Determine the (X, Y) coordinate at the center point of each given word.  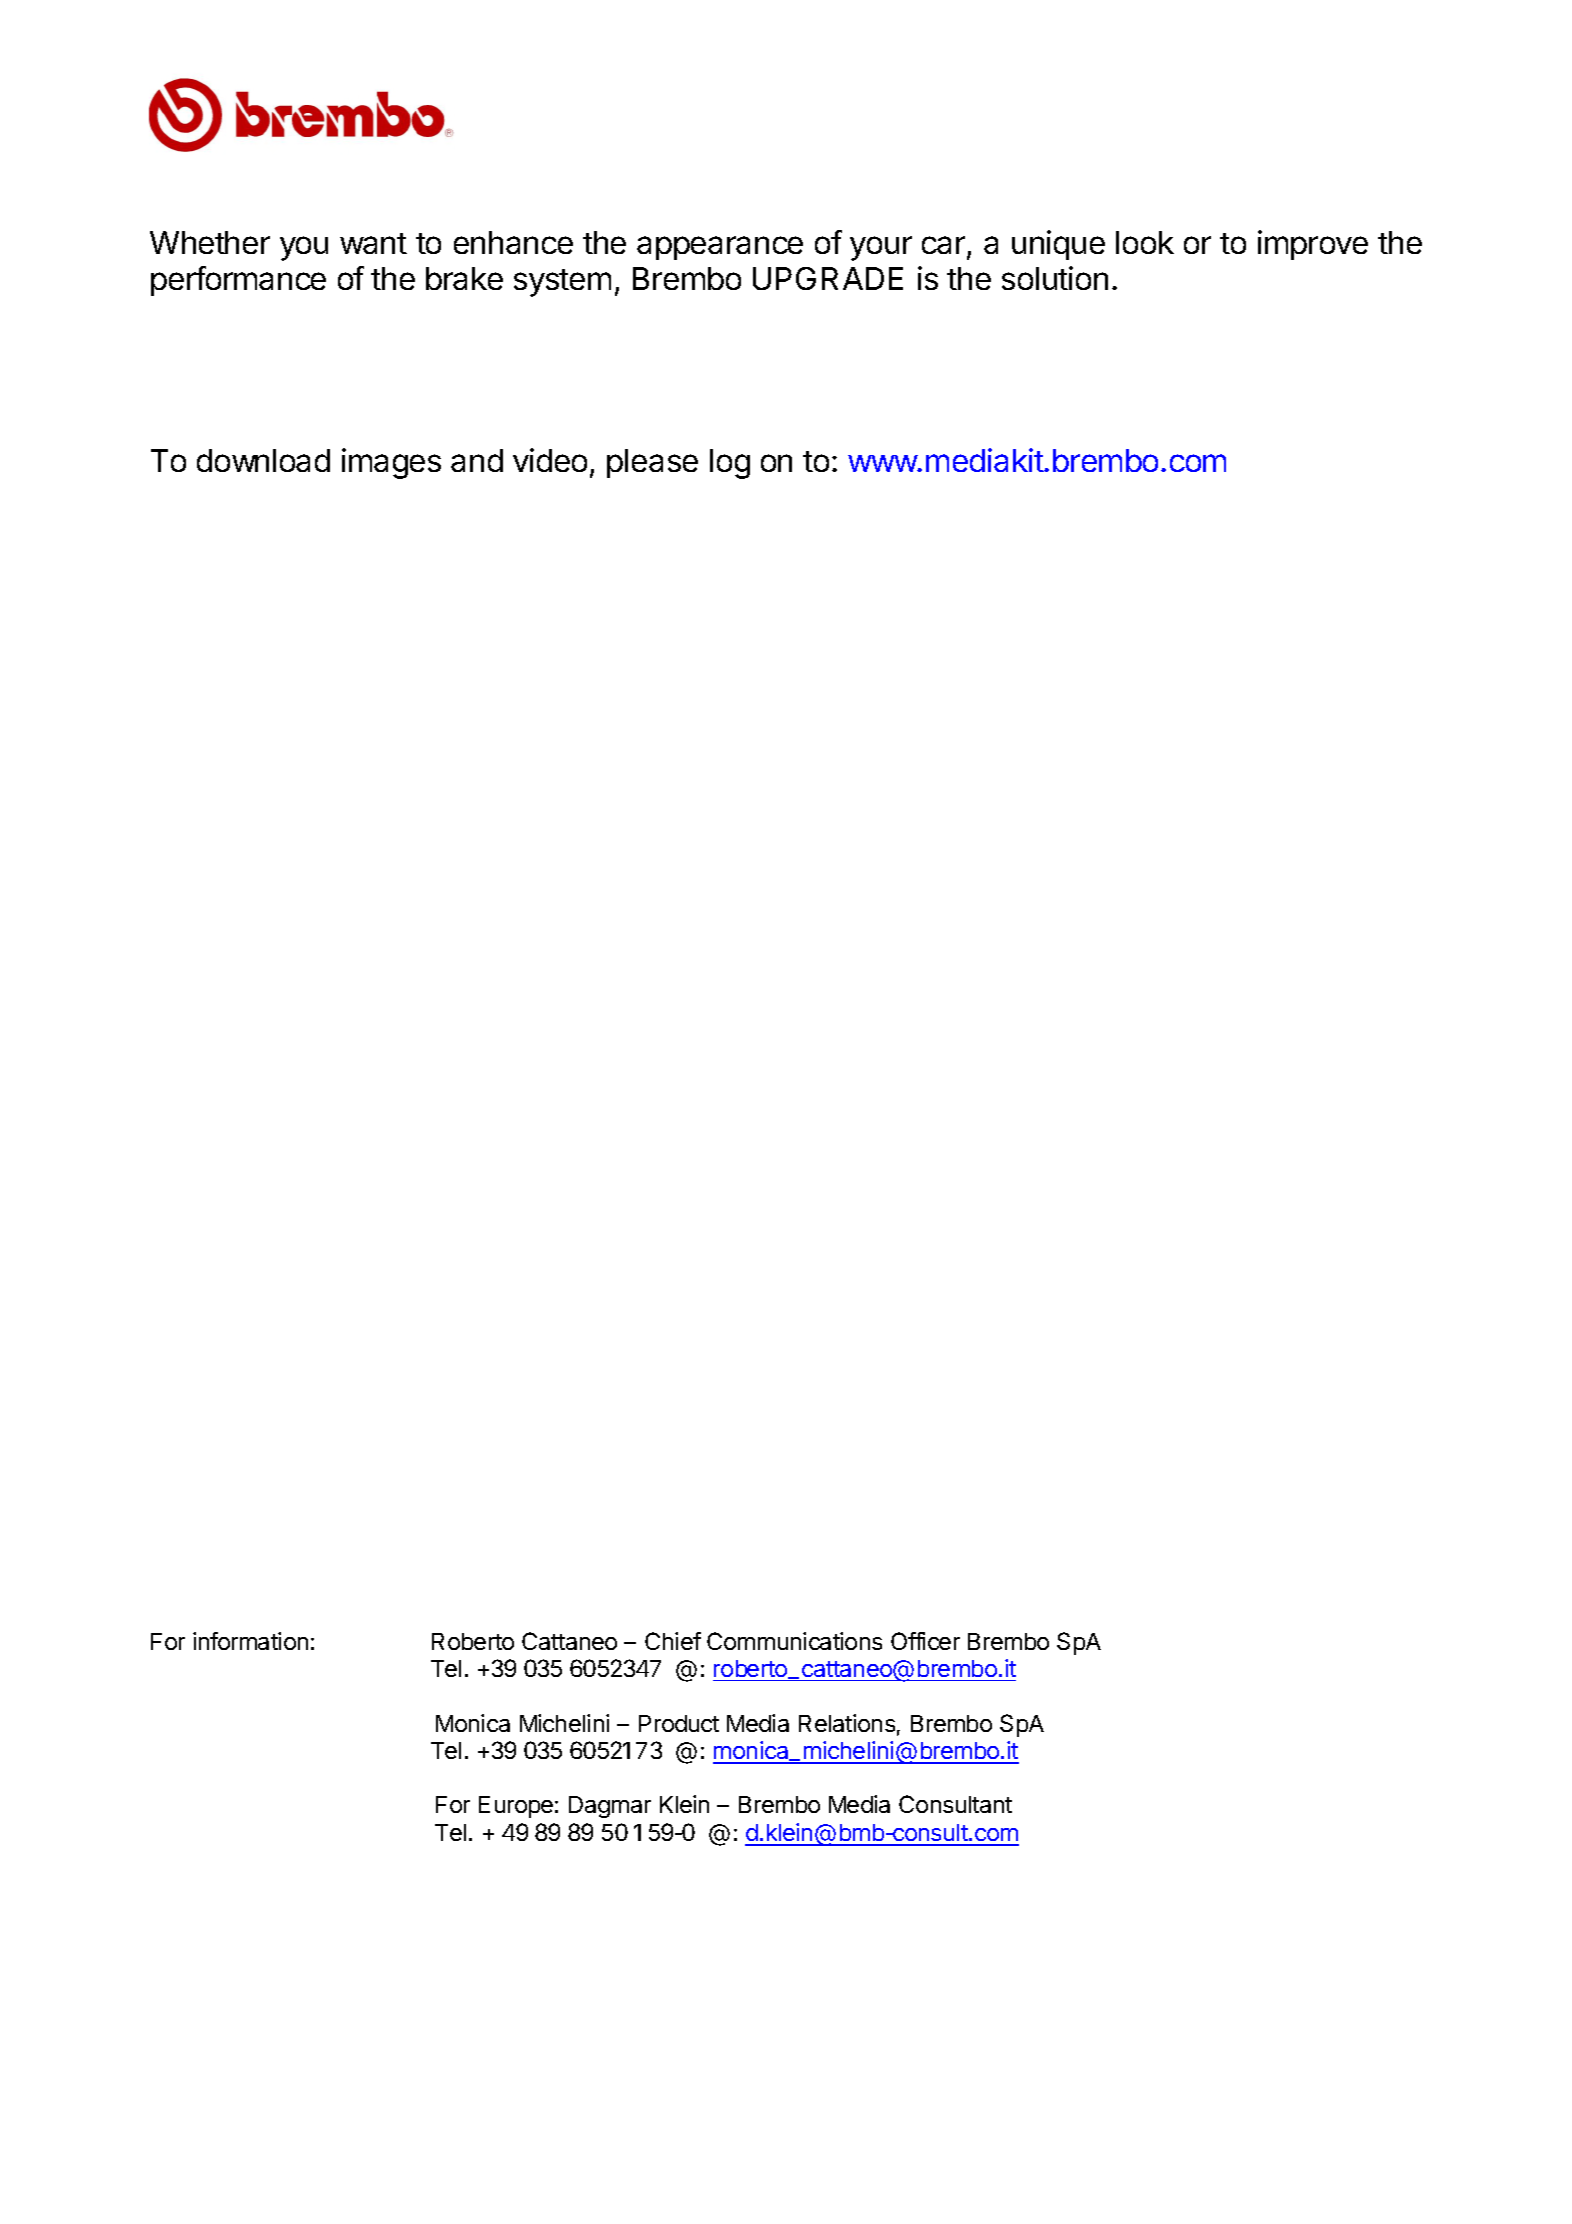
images (391, 463)
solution (1055, 278)
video (550, 460)
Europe (516, 1807)
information (250, 1641)
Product (679, 1723)
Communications (794, 1641)
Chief (673, 1641)
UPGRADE (828, 278)
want (373, 243)
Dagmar (610, 1807)
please (652, 463)
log (730, 464)
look (1145, 242)
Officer (925, 1641)
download (263, 460)
